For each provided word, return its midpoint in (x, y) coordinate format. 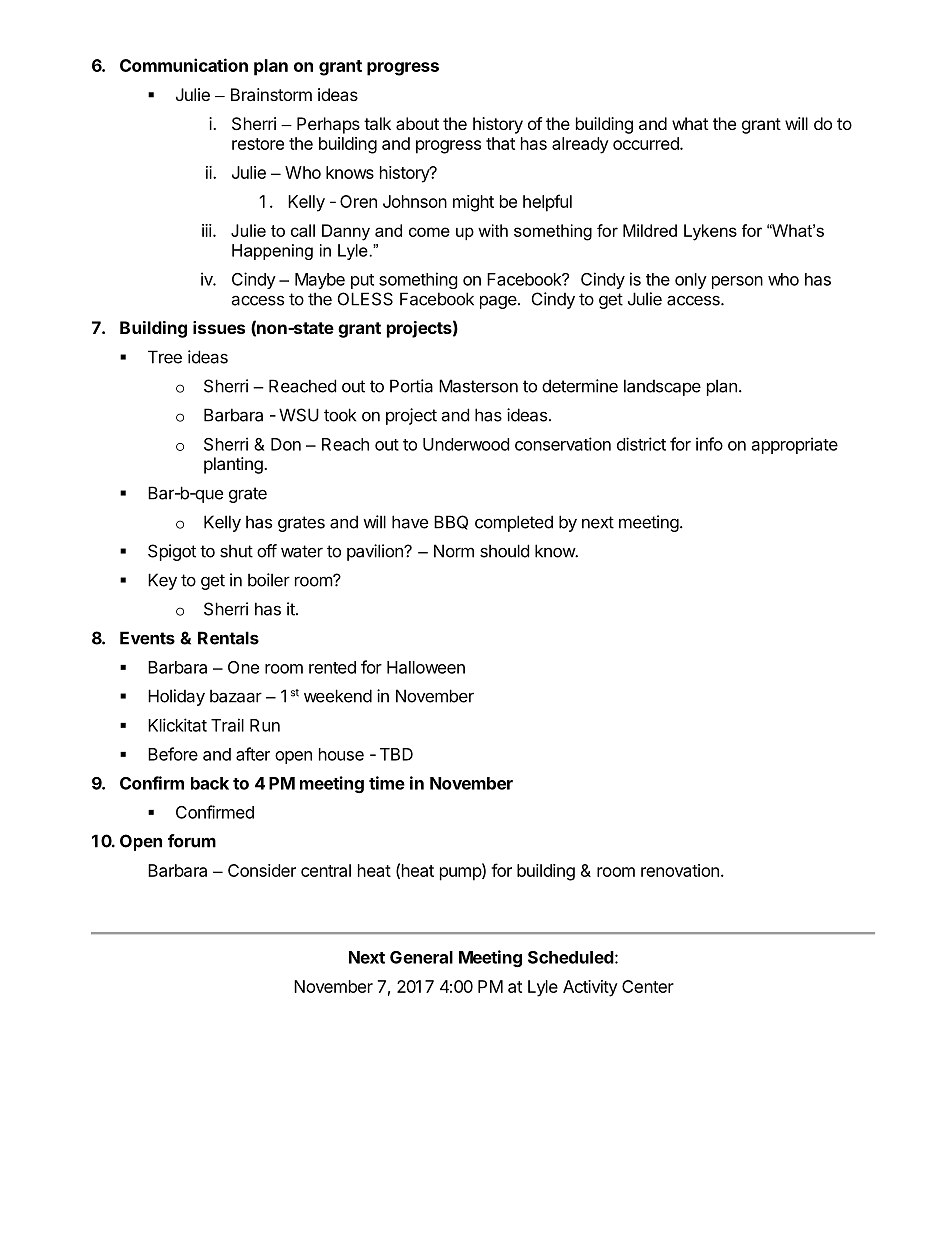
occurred (647, 143)
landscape (662, 387)
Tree (165, 357)
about (417, 123)
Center (648, 986)
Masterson (478, 386)
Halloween (426, 667)
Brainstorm (271, 94)
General (421, 957)
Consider (262, 870)
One (243, 667)
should (504, 551)
